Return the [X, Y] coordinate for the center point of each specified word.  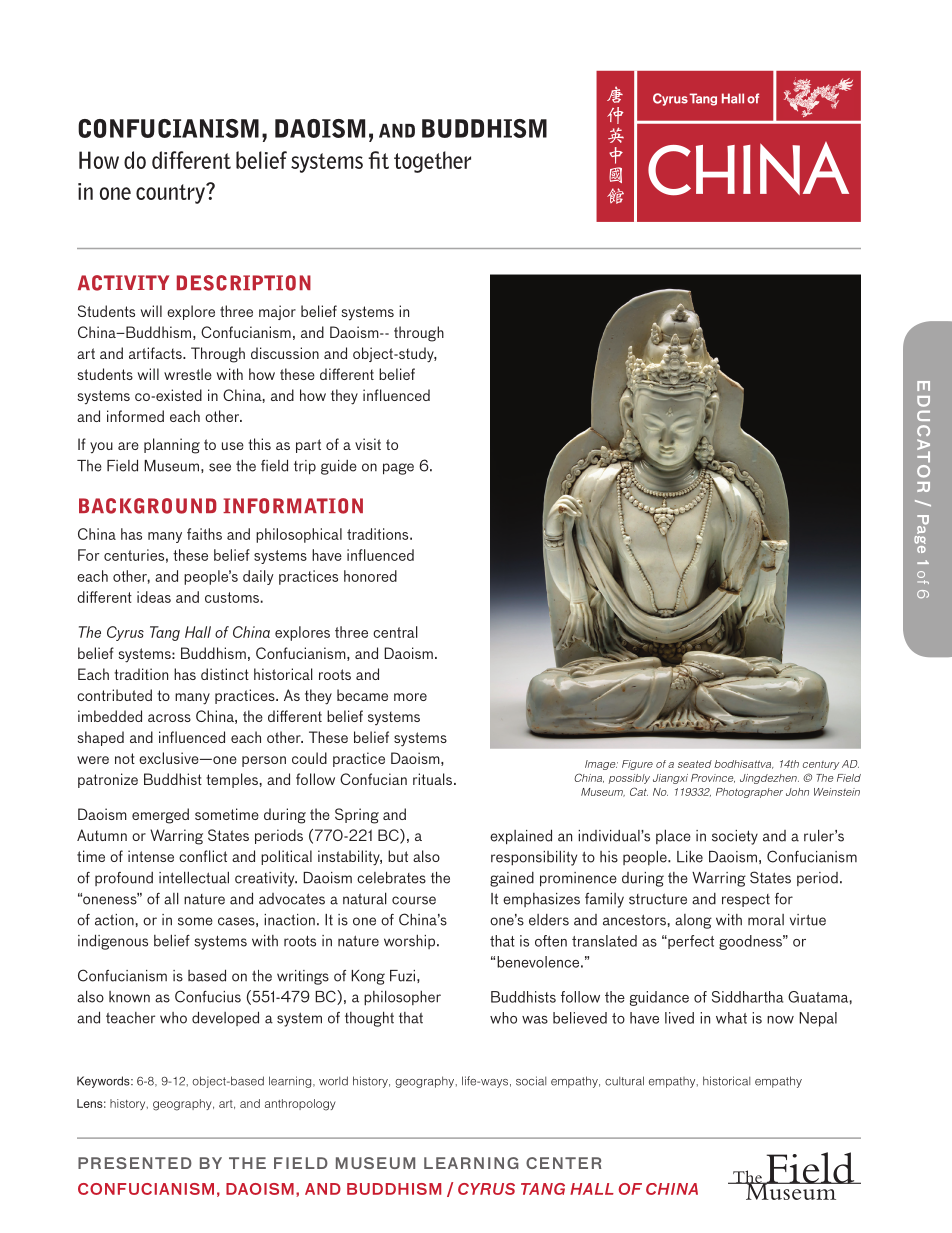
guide [339, 467]
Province [713, 778]
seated [695, 764]
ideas [154, 597]
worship [411, 942]
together [432, 162]
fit [378, 160]
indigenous [113, 942]
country [172, 193]
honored [370, 576]
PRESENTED [135, 1163]
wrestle [188, 374]
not [125, 758]
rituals [434, 779]
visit [368, 444]
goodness [751, 942]
